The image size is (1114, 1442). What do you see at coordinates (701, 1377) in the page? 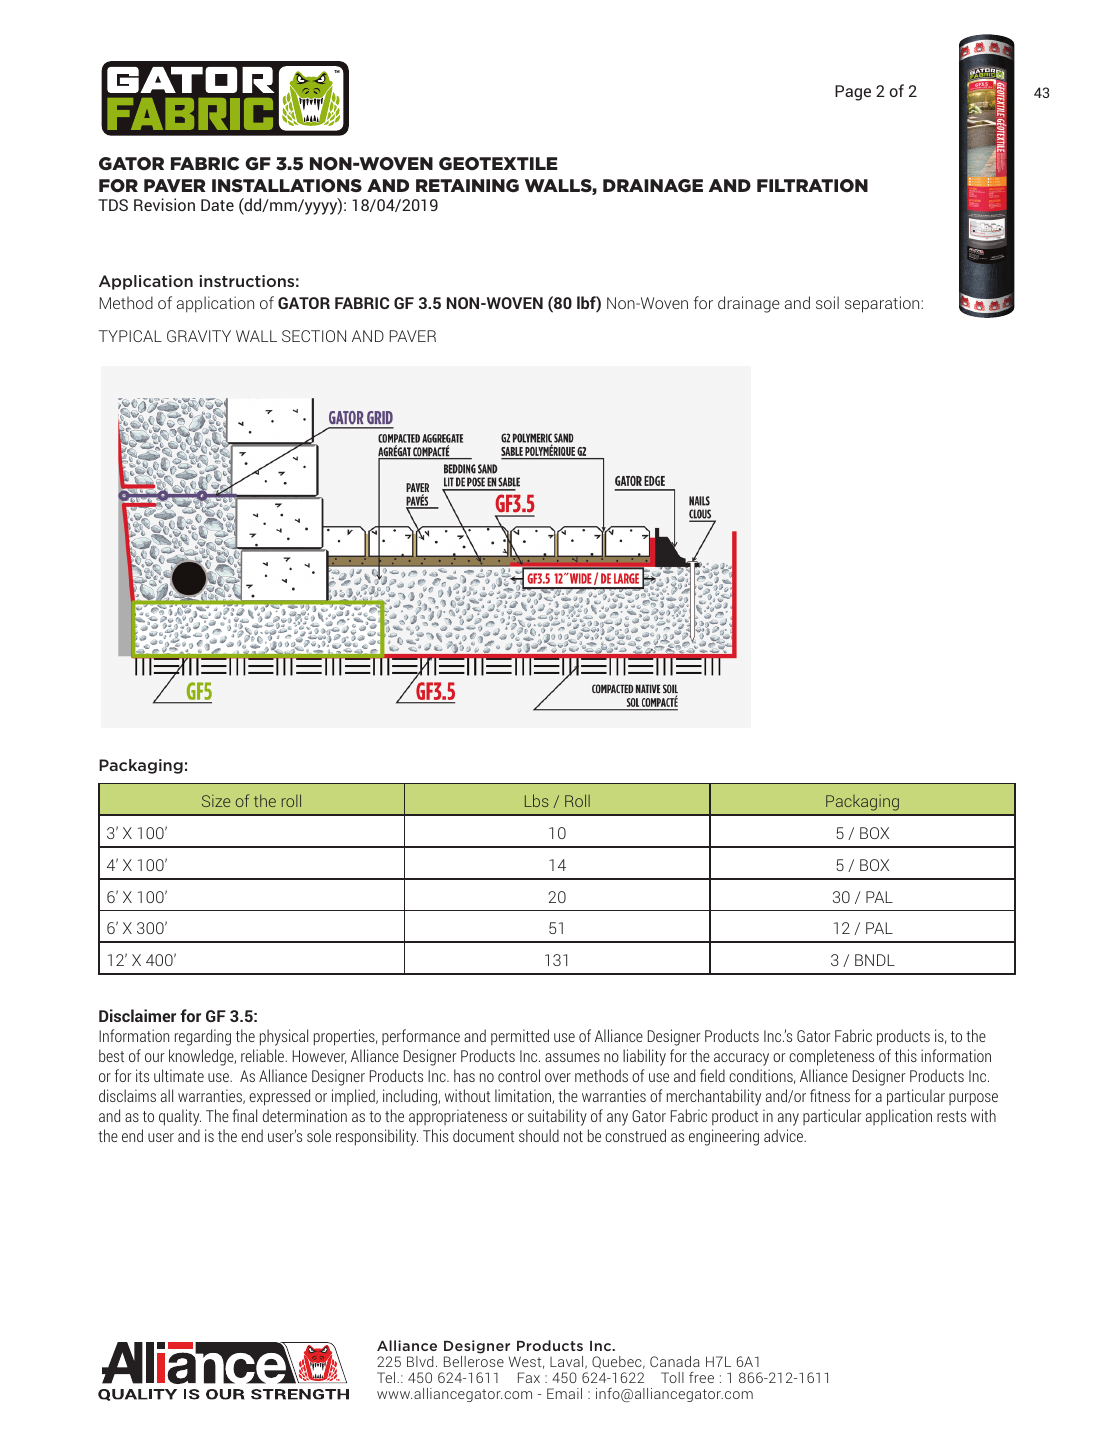
I see `free` at bounding box center [701, 1377].
